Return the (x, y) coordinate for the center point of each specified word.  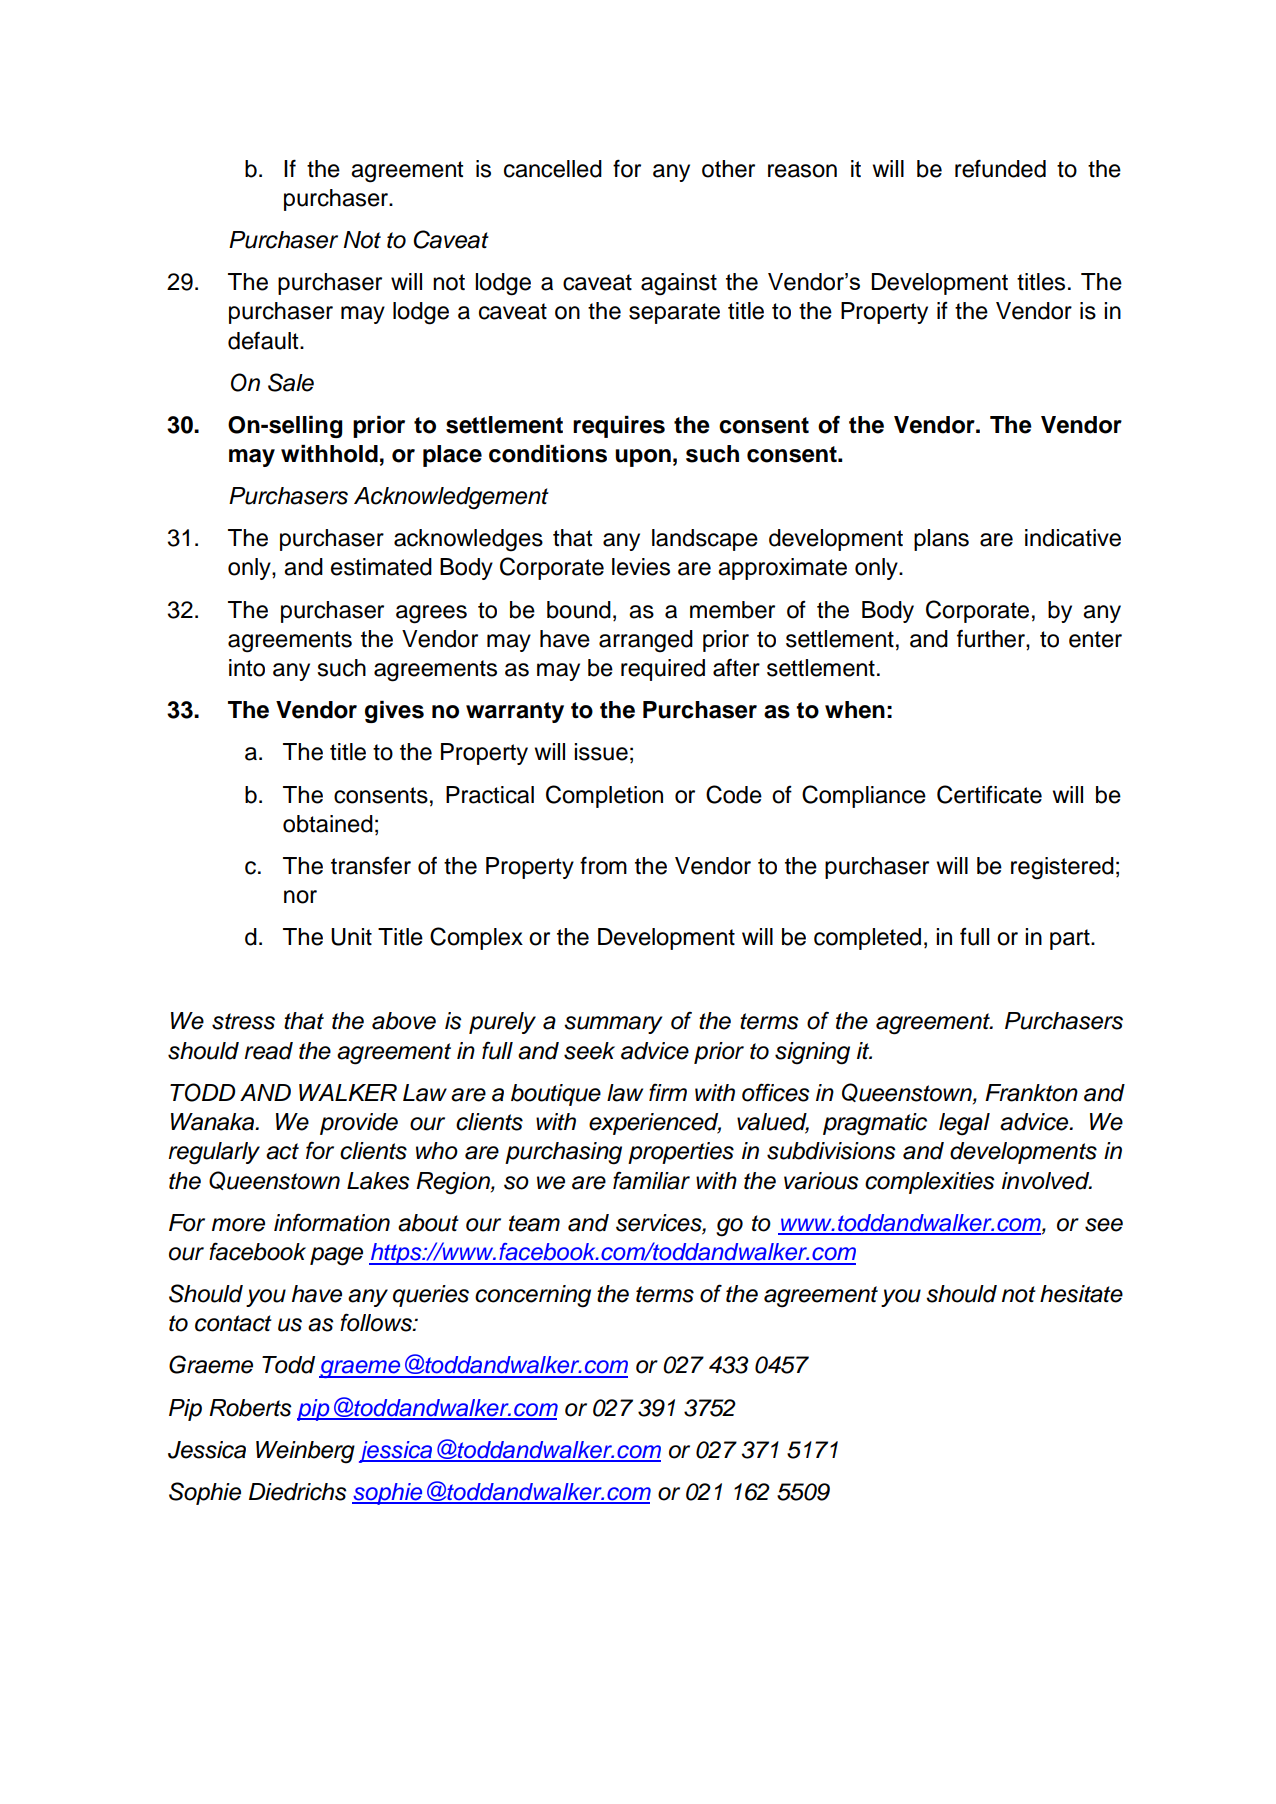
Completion (604, 796)
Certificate (989, 794)
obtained (328, 824)
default (264, 340)
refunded (1000, 168)
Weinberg (305, 1452)
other (728, 169)
